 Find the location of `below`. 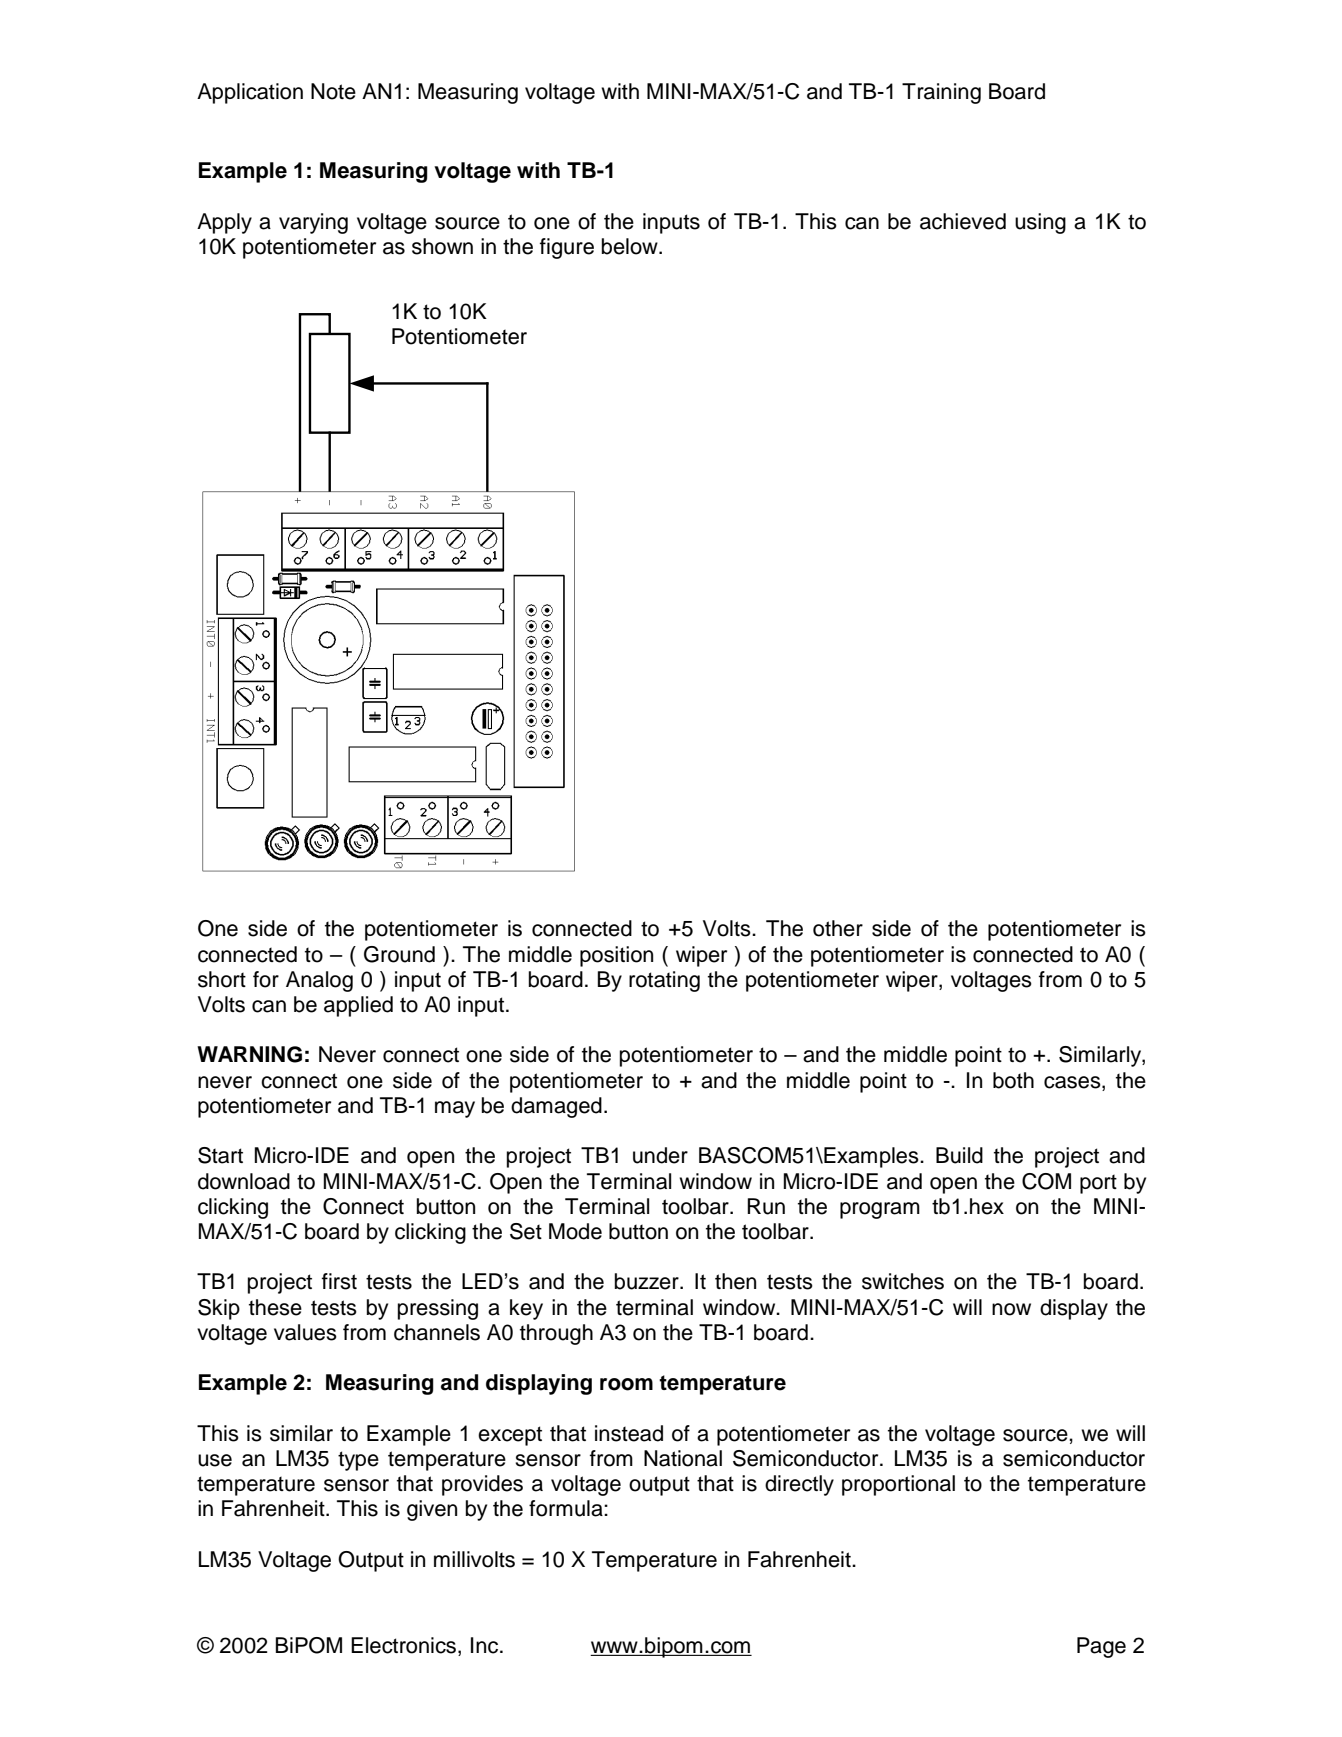

below is located at coordinates (631, 246).
